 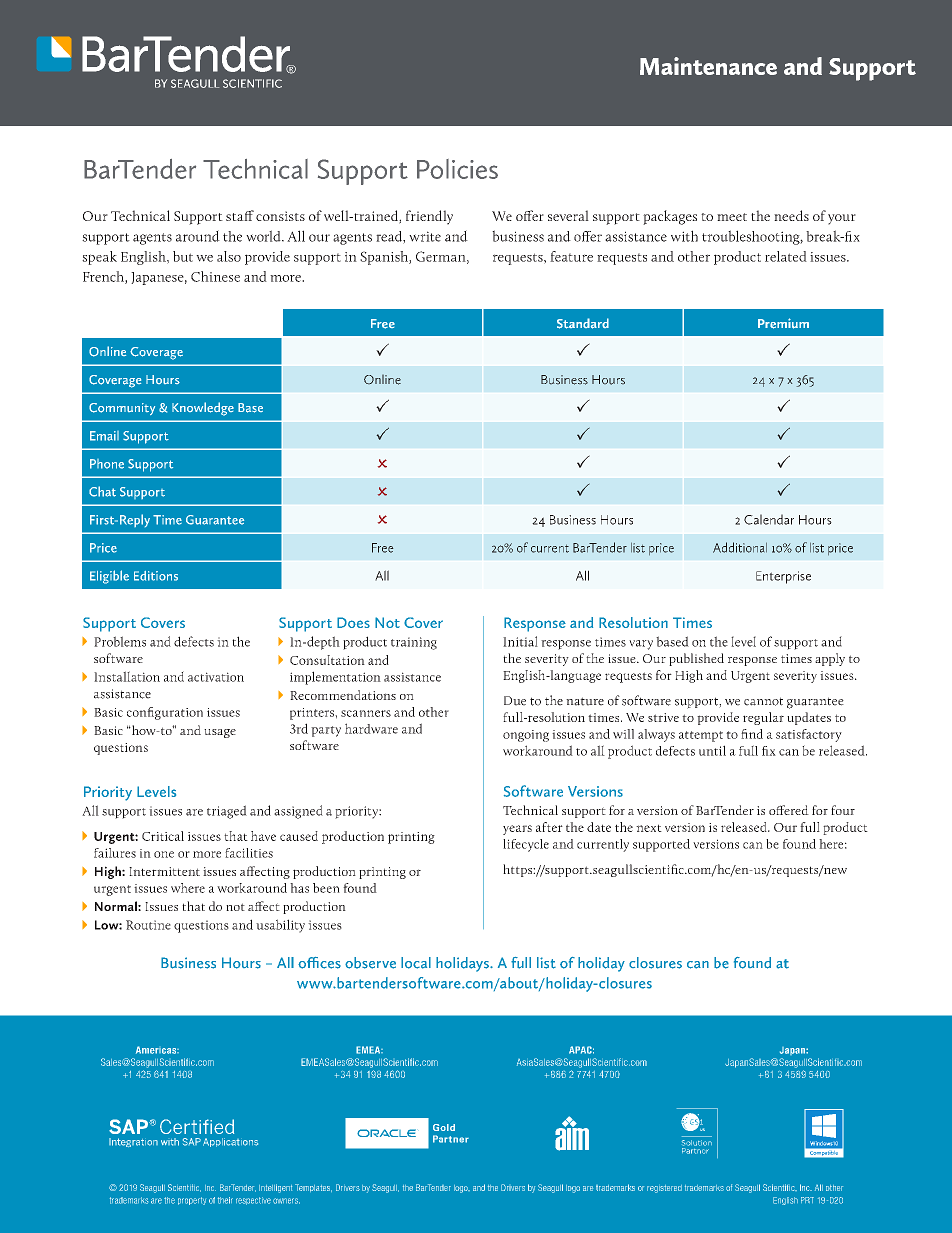 What do you see at coordinates (203, 409) in the document?
I see `Knowledge` at bounding box center [203, 409].
